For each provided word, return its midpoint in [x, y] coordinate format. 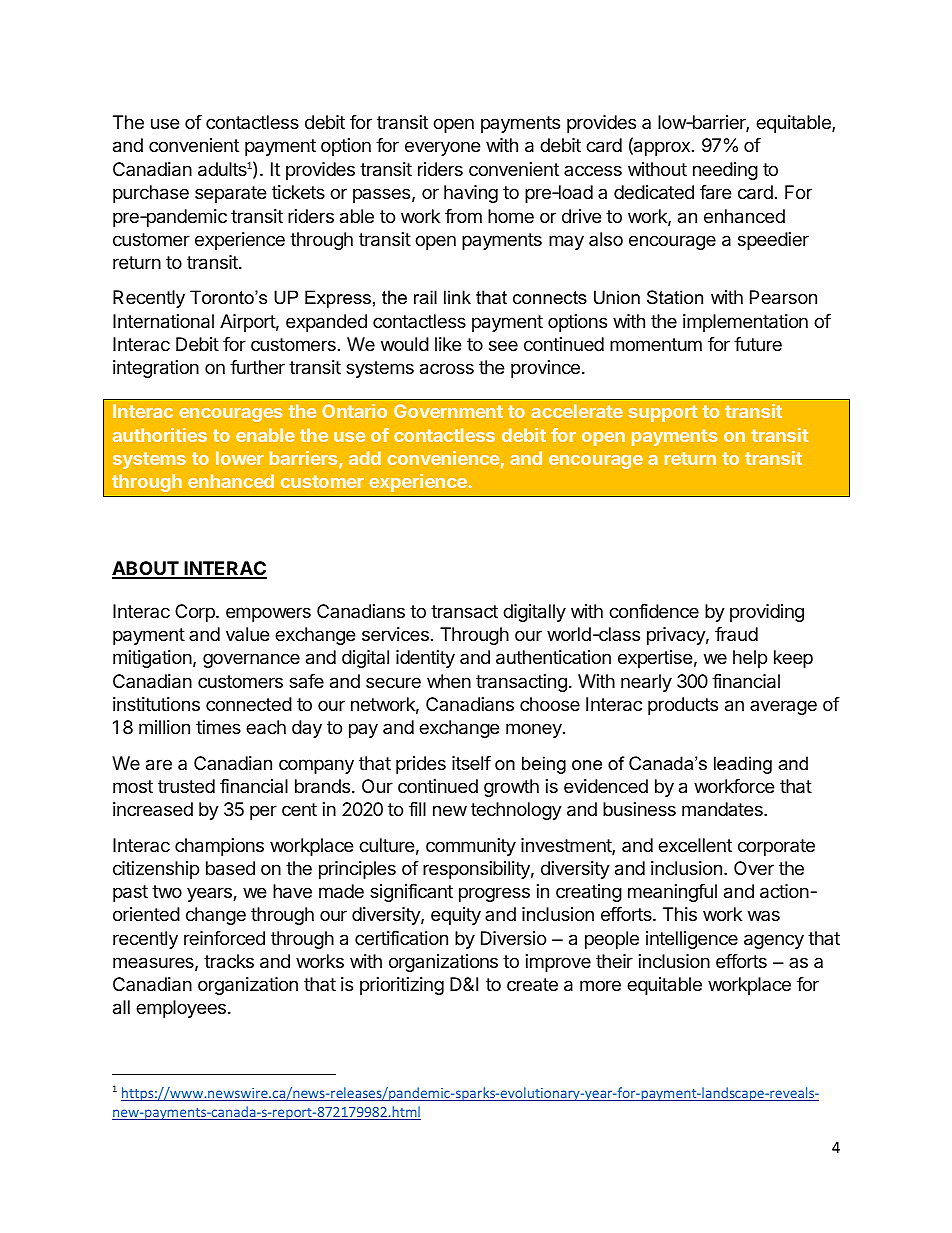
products [683, 706]
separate [230, 194]
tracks [229, 961]
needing [725, 171]
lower [240, 458]
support [663, 413]
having [471, 194]
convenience [443, 458]
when [449, 681]
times [218, 727]
